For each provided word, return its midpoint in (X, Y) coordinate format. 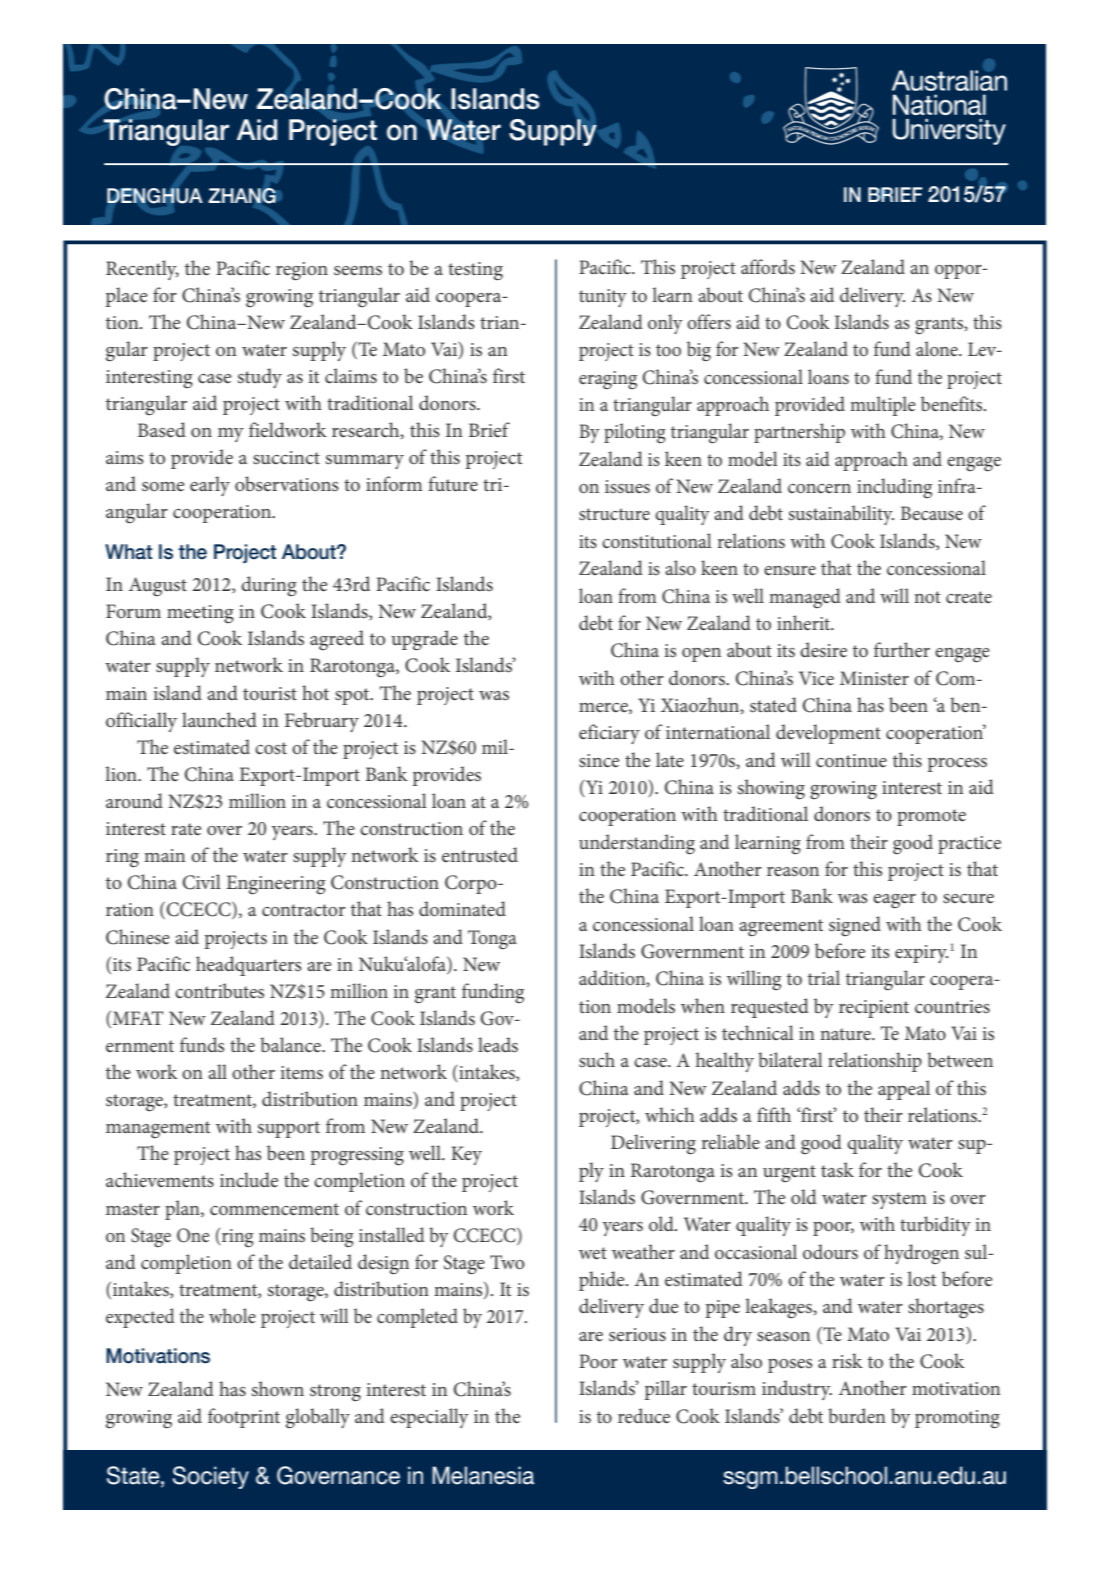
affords (768, 267)
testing (475, 271)
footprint (244, 1418)
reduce (644, 1416)
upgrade (424, 640)
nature (846, 1034)
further (902, 649)
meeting (200, 614)
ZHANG (242, 196)
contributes (219, 991)
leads (498, 1045)
